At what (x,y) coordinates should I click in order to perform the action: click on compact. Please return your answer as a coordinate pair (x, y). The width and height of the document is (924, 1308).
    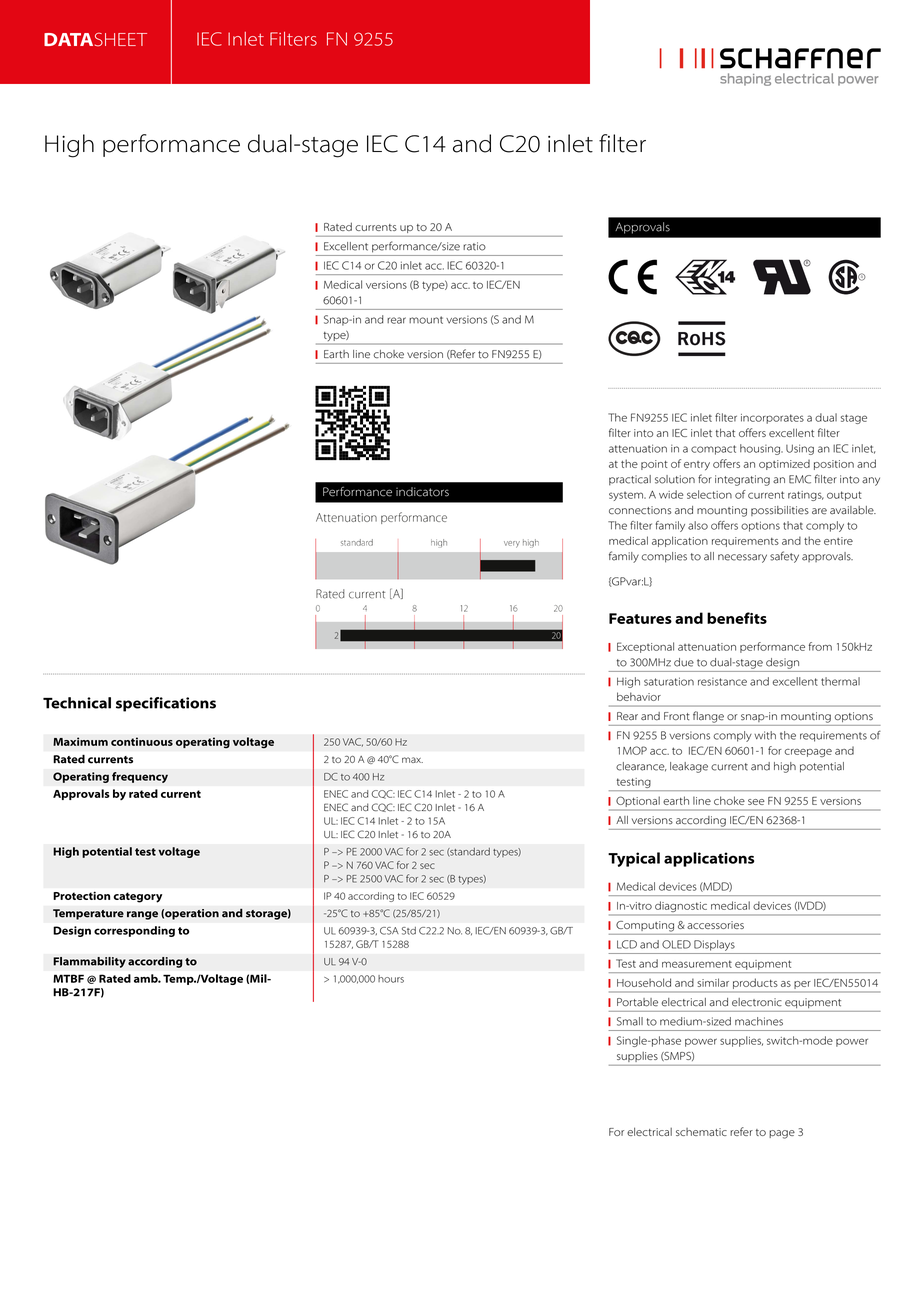
    Looking at the image, I should click on (713, 450).
